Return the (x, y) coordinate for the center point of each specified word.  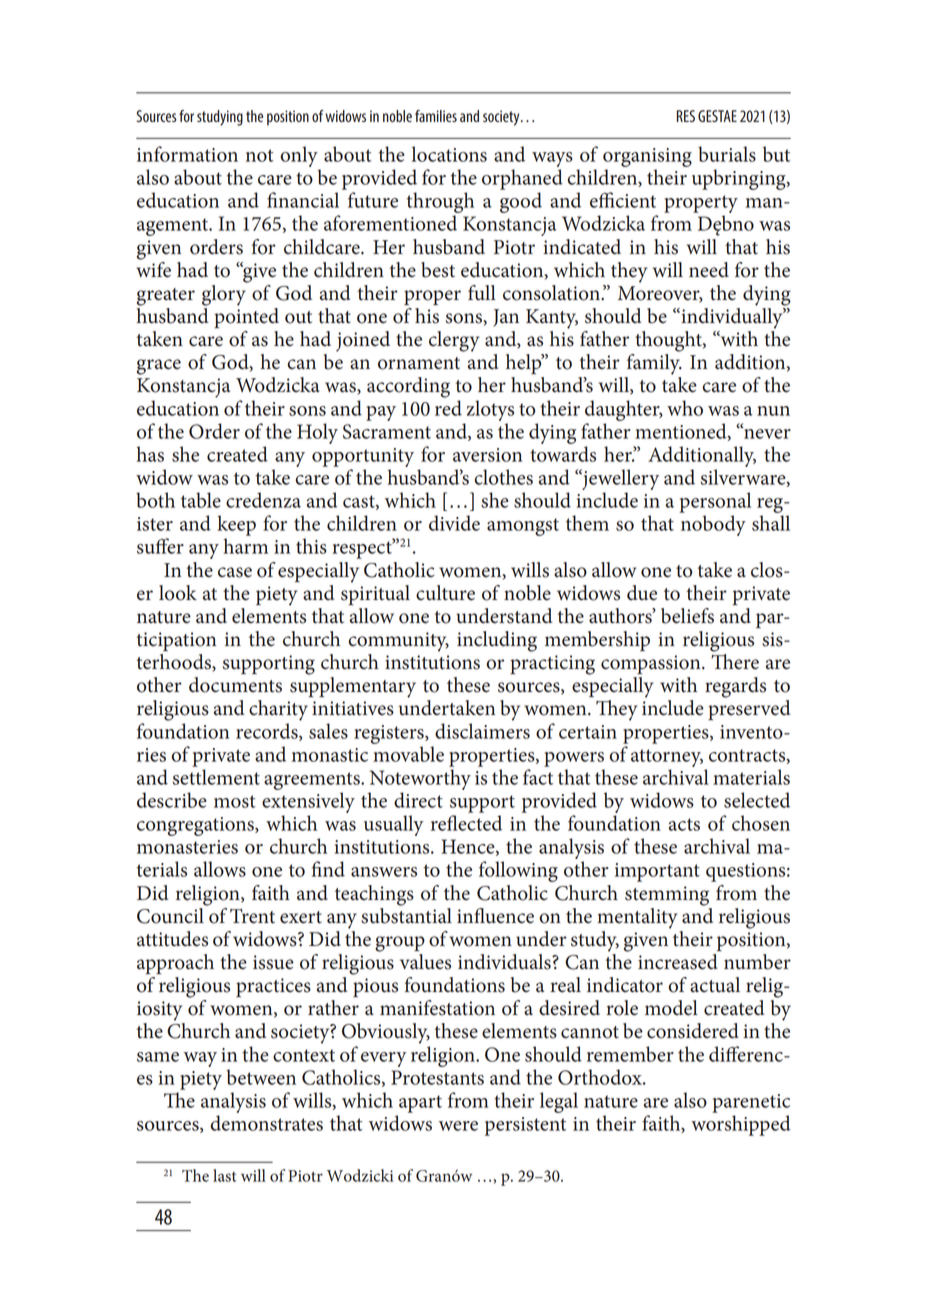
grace (159, 367)
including (497, 641)
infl (471, 915)
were (458, 1126)
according (408, 387)
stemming (667, 896)
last (224, 1175)
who (685, 408)
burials (727, 154)
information (187, 154)
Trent (252, 916)
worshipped (741, 1125)
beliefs (687, 616)
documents (235, 685)
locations (449, 154)
